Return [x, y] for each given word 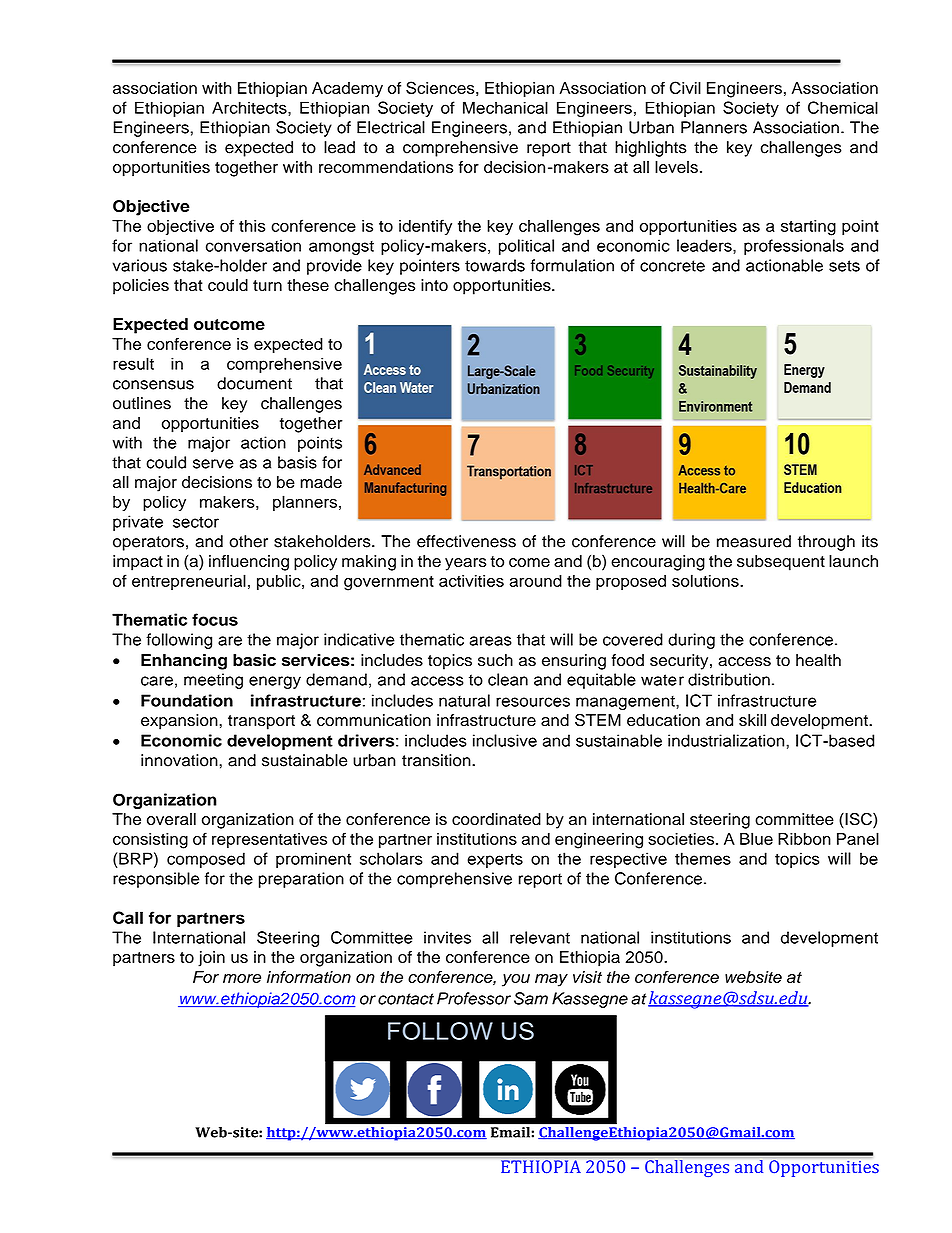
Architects [250, 107]
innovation [180, 760]
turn [267, 285]
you [516, 980]
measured [754, 541]
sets [844, 266]
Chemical [843, 107]
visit [587, 977]
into [434, 285]
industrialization [727, 740]
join [211, 959]
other [248, 541]
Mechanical [505, 107]
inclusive [505, 740]
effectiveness [466, 541]
